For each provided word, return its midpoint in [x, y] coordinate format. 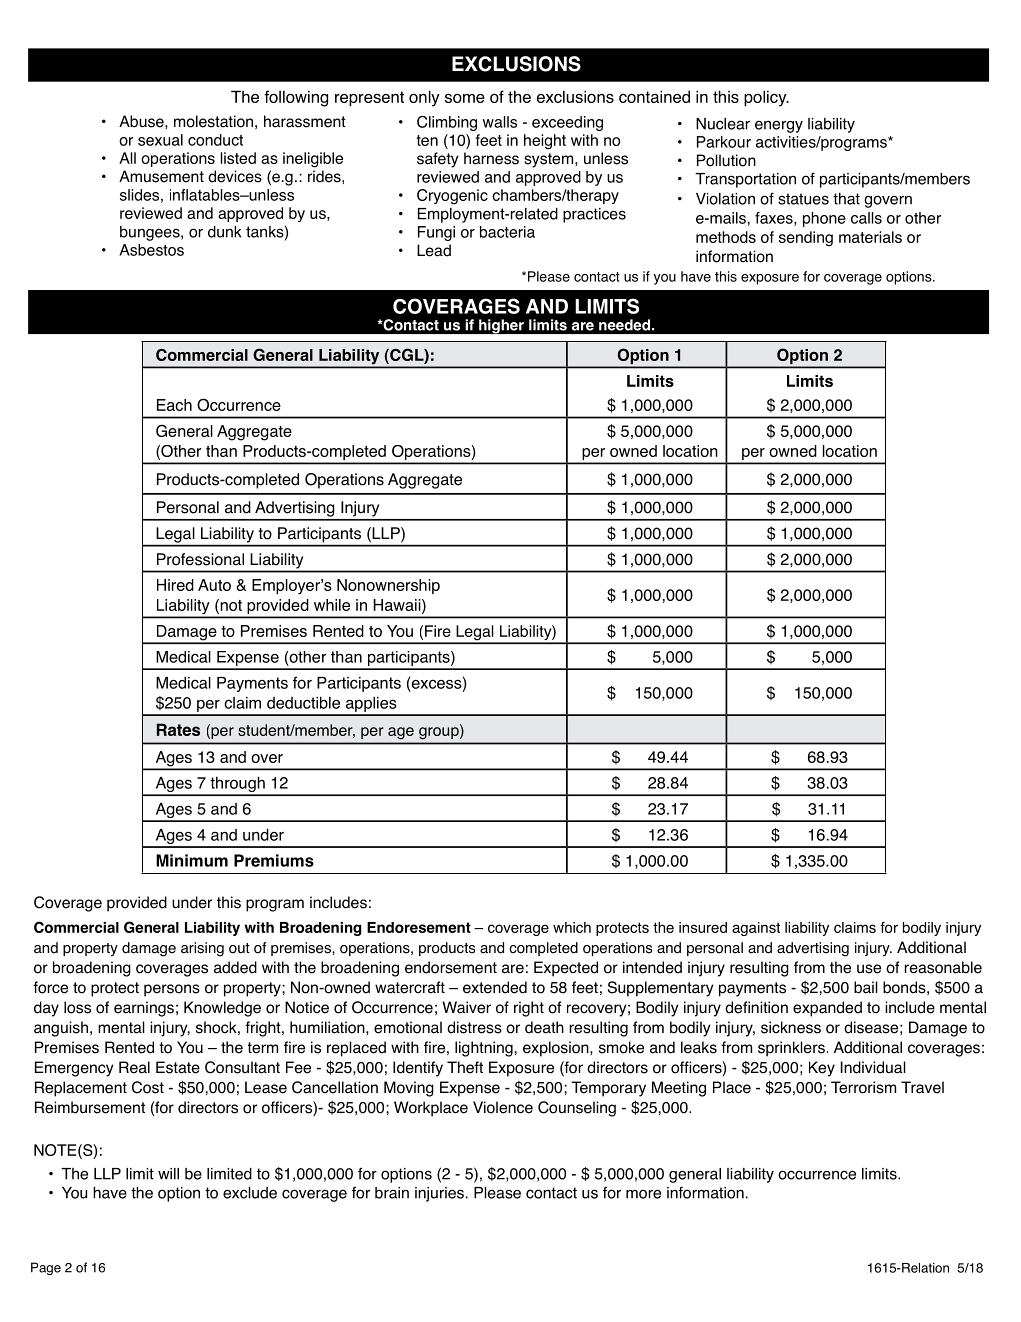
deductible [303, 702]
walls [499, 122]
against [756, 929]
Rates [178, 729]
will [168, 1174]
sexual [160, 140]
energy [779, 126]
